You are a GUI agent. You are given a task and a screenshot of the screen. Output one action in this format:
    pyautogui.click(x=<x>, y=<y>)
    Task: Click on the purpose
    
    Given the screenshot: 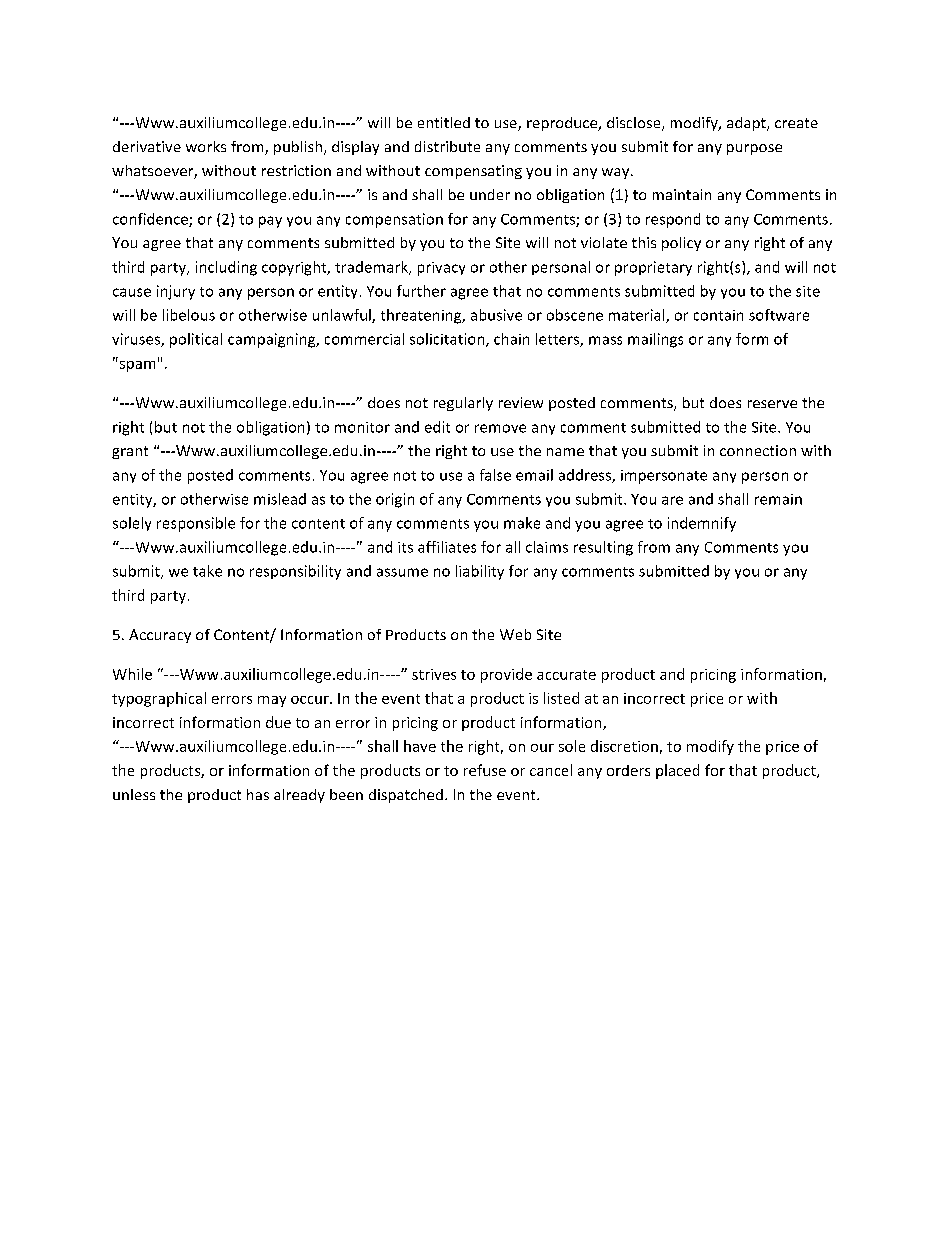 What is the action you would take?
    pyautogui.click(x=754, y=149)
